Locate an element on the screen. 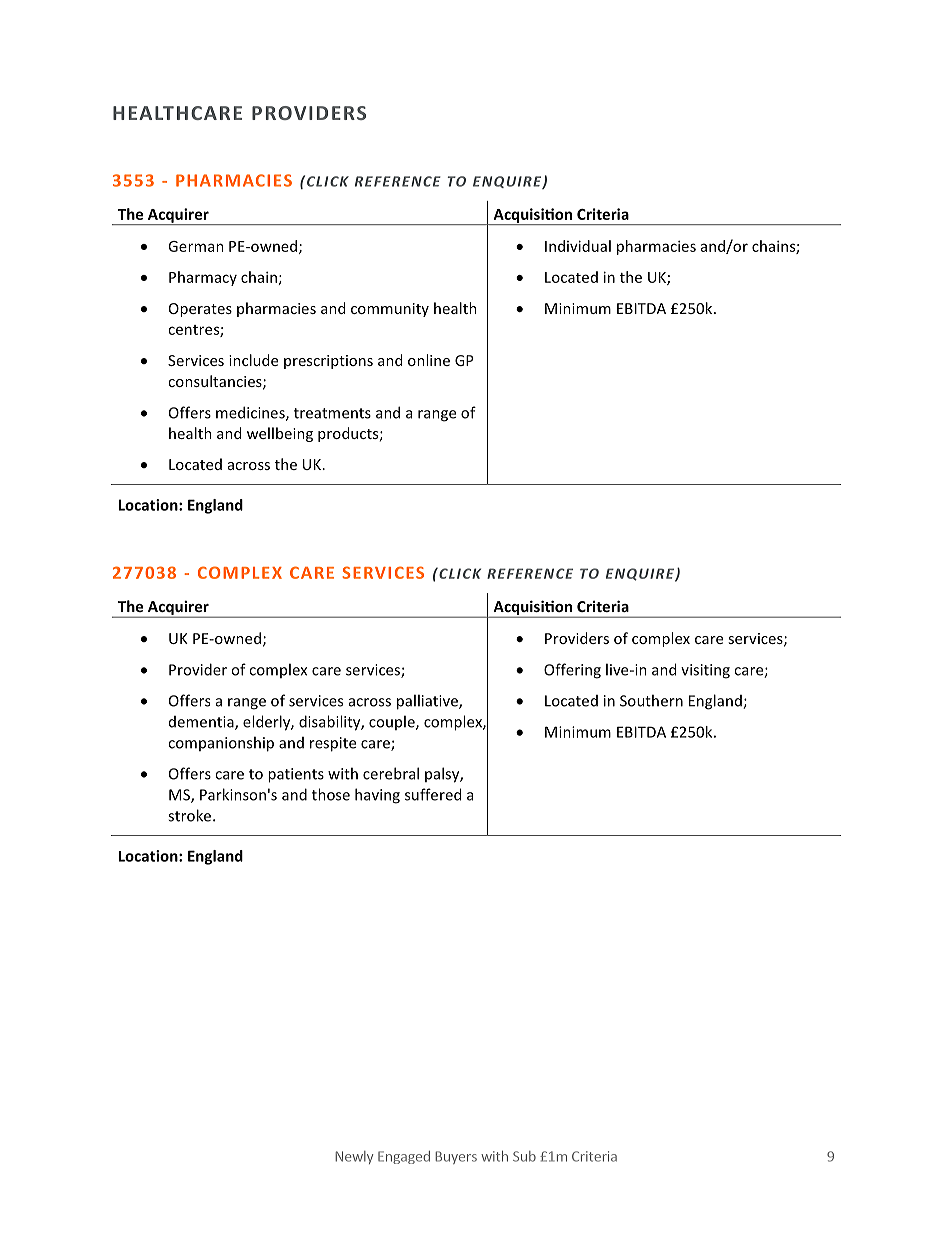 The image size is (952, 1233). Offering is located at coordinates (572, 671).
